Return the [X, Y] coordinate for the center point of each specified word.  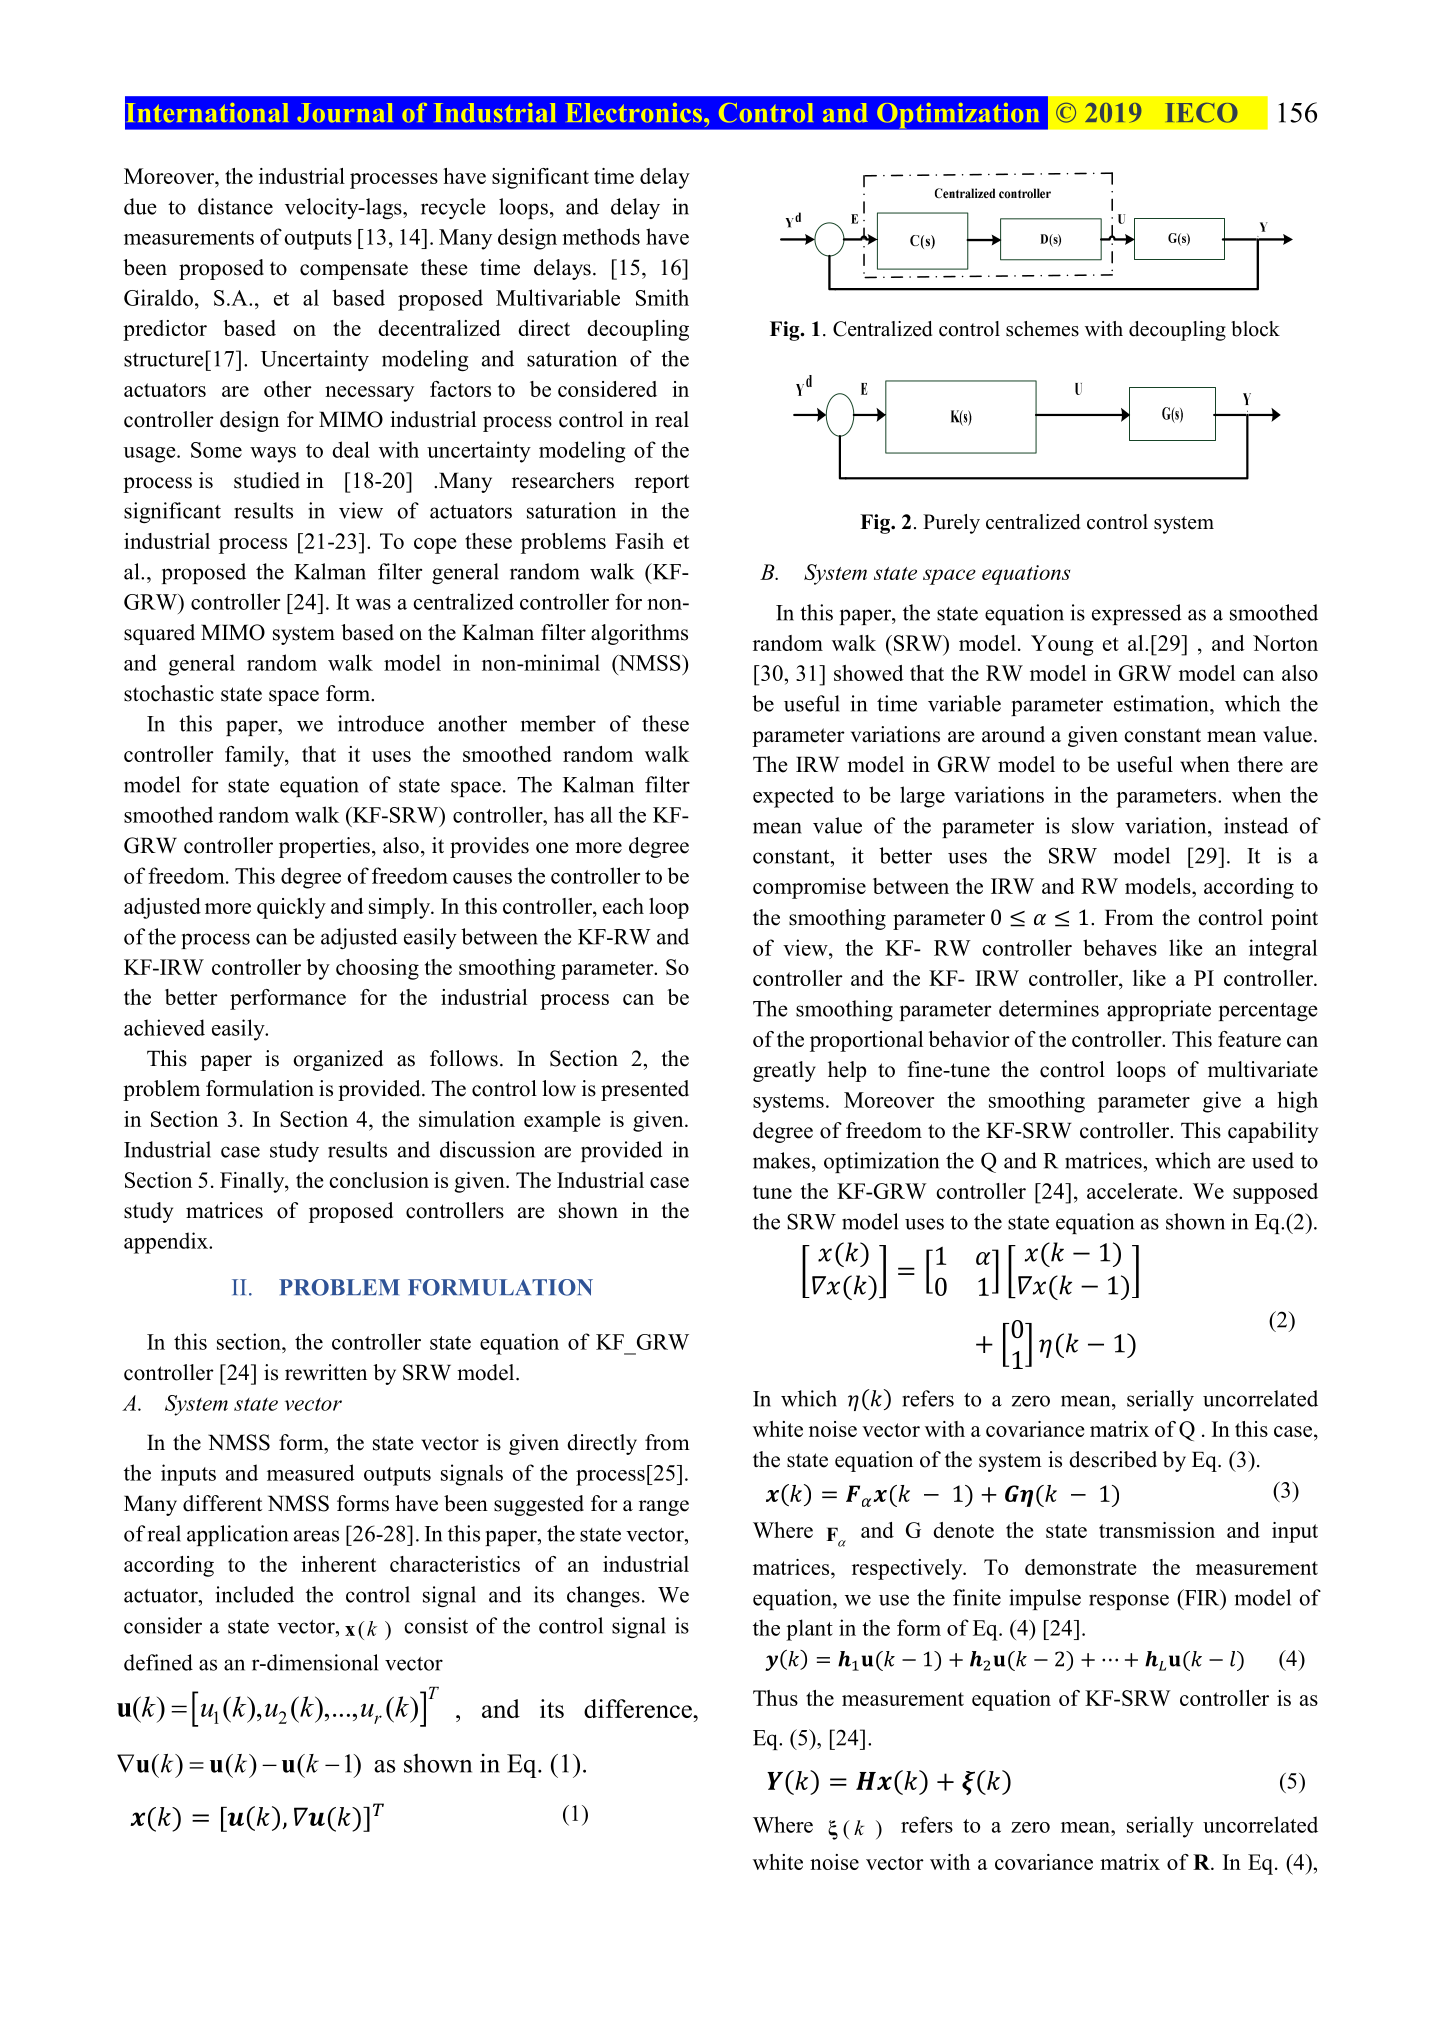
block [1255, 329]
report [662, 483]
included [255, 1594]
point [1294, 919]
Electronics [634, 113]
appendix [167, 1243]
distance [235, 206]
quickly [291, 908]
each [623, 906]
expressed [1137, 614]
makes [781, 1160]
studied [267, 480]
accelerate [1133, 1191]
